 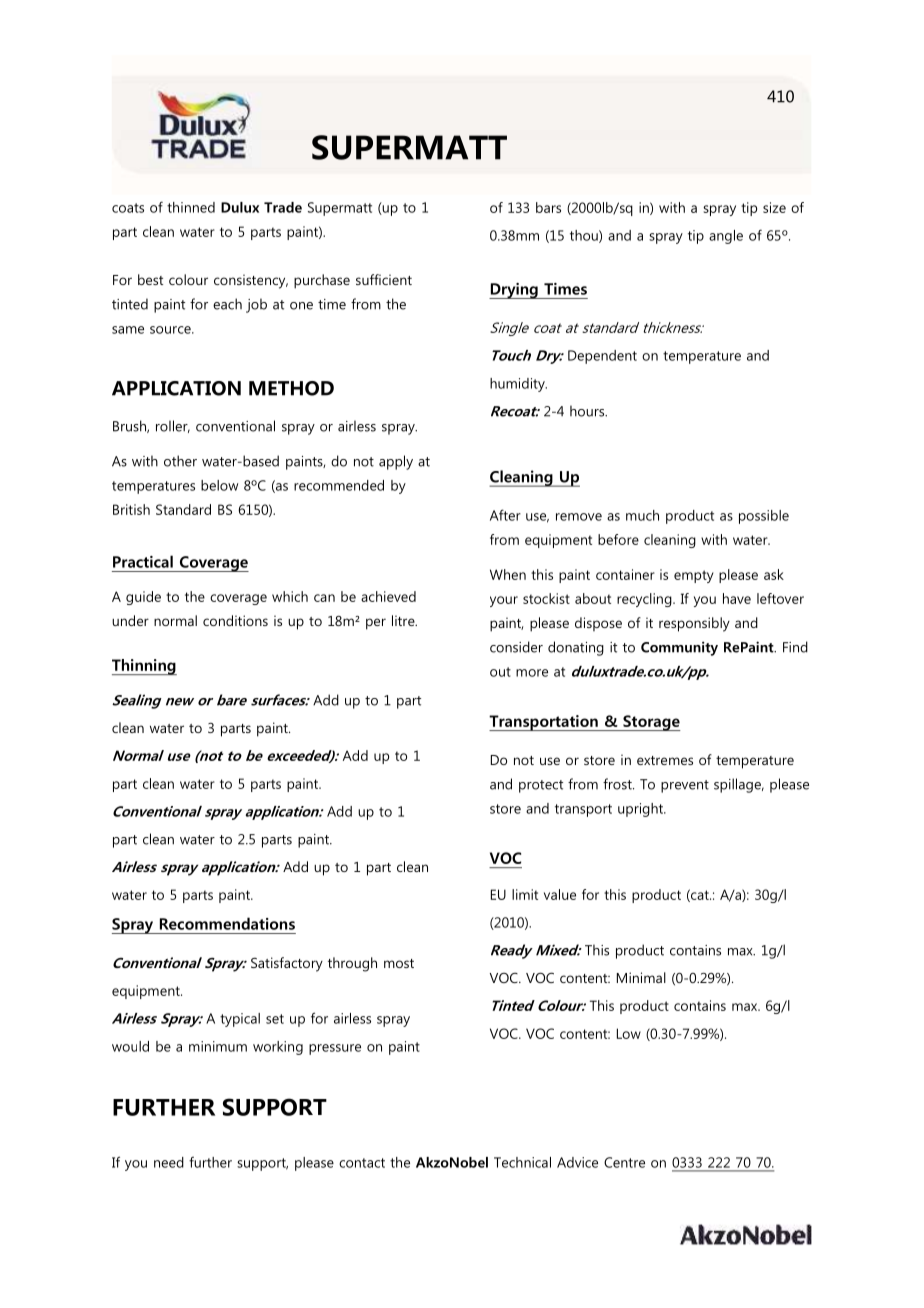 What do you see at coordinates (169, 1162) in the screenshot?
I see `need` at bounding box center [169, 1162].
